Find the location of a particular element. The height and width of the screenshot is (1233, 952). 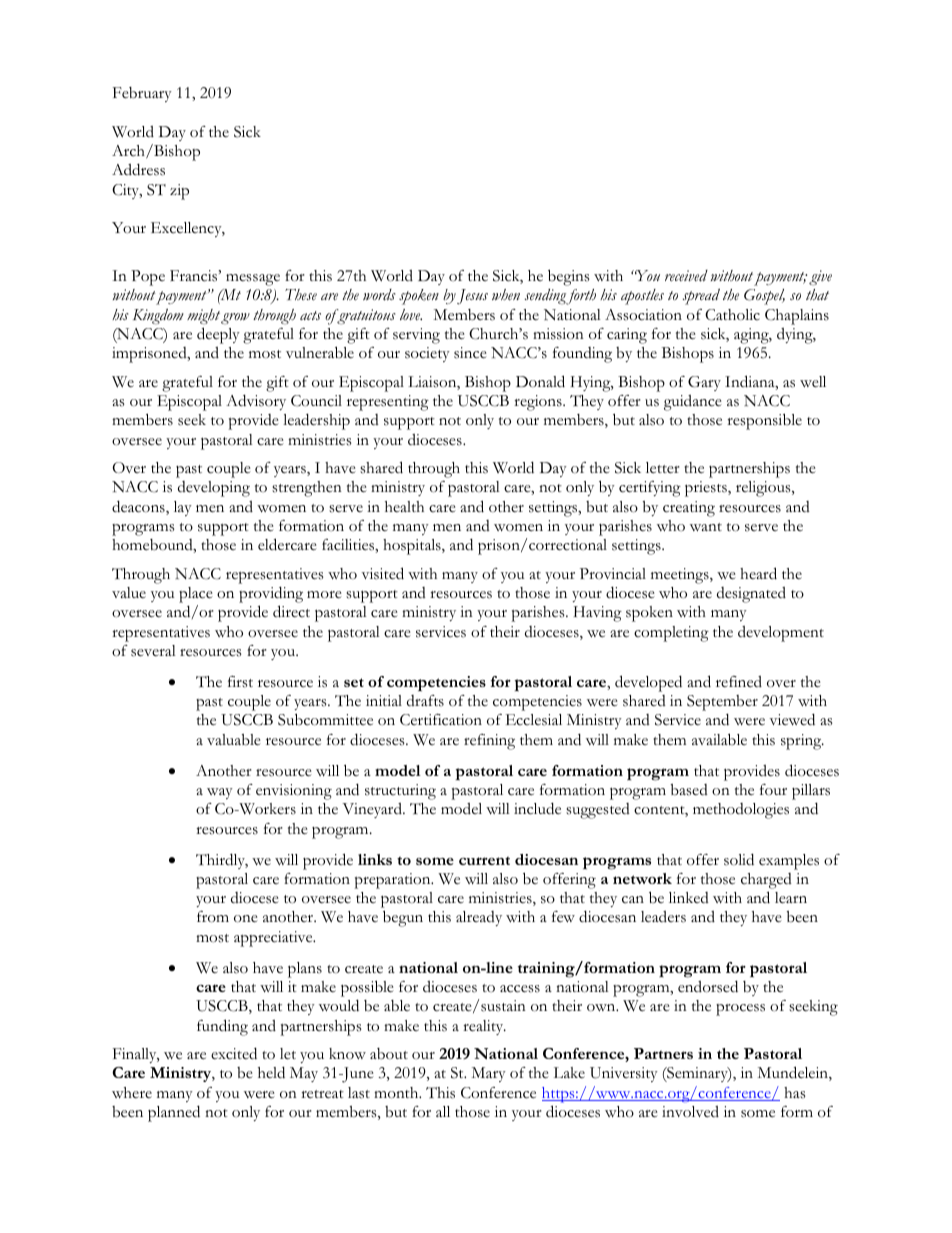

begins is located at coordinates (569, 277).
